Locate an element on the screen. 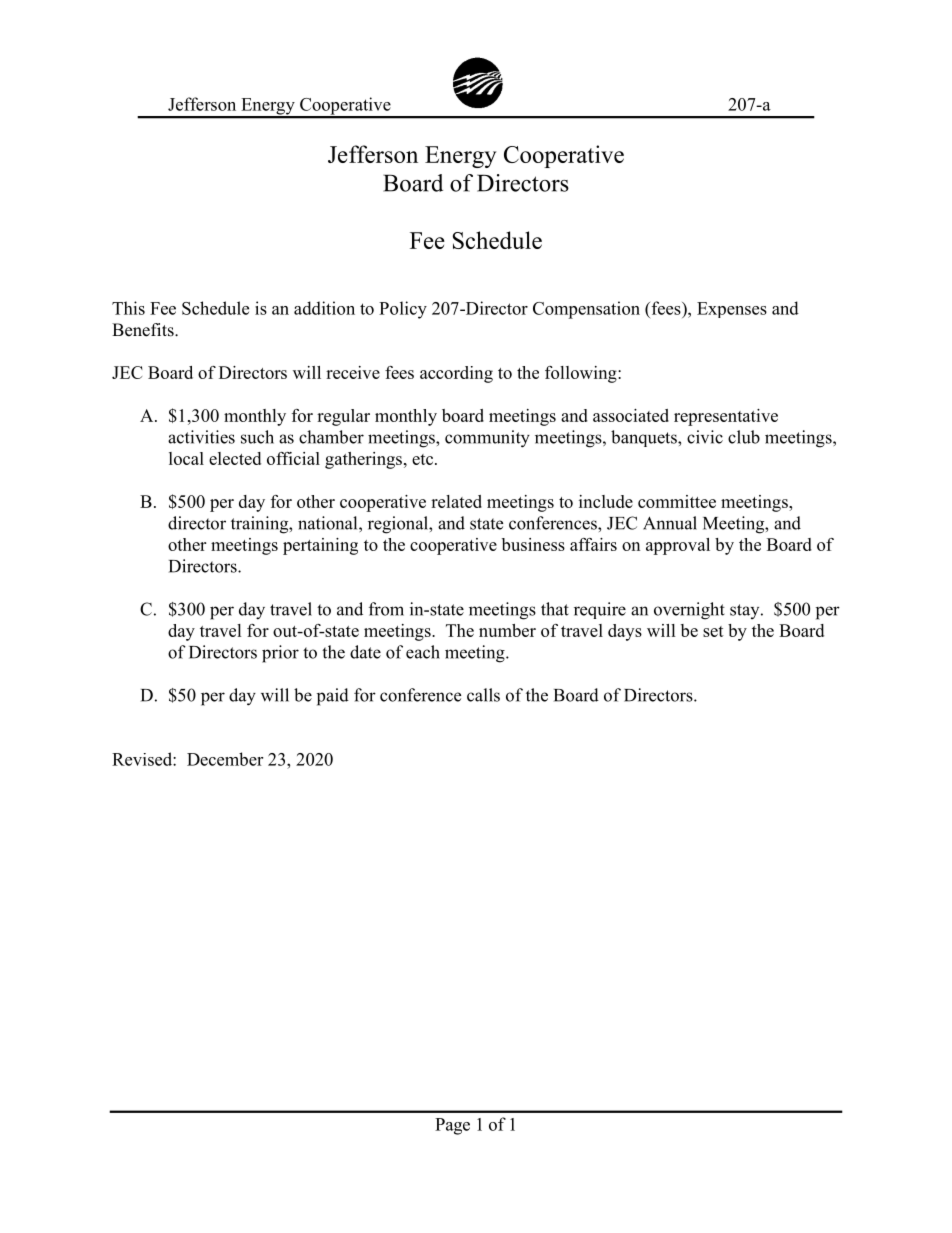 The height and width of the screenshot is (1233, 952). Page is located at coordinates (452, 1126).
